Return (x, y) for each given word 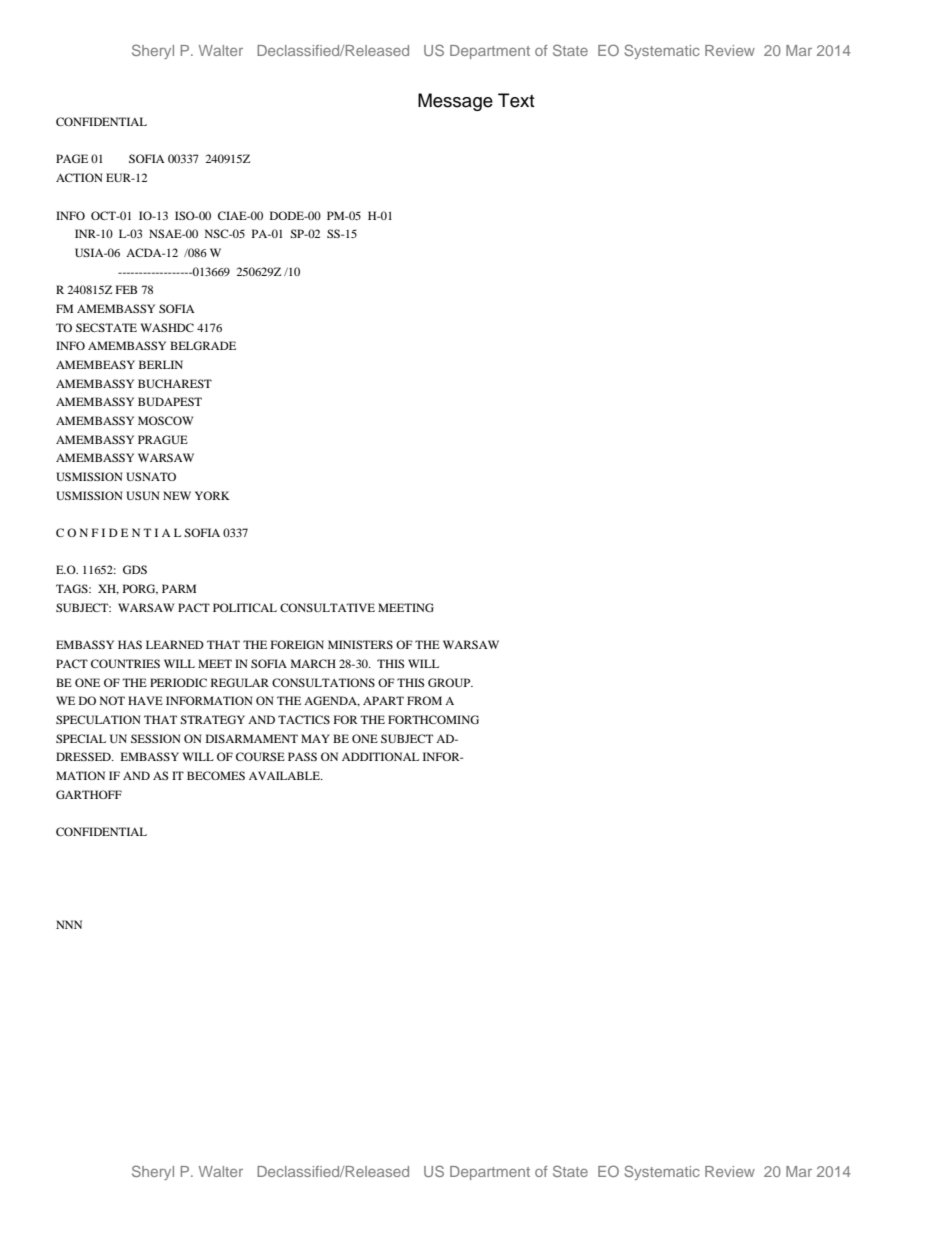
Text (516, 100)
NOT (112, 700)
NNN (69, 924)
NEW (177, 495)
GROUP (450, 682)
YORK (212, 495)
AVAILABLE (285, 775)
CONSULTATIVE (327, 607)
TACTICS (304, 719)
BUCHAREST (175, 383)
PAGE (72, 158)
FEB (126, 289)
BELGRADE (203, 345)
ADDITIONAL (380, 756)
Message (455, 102)
